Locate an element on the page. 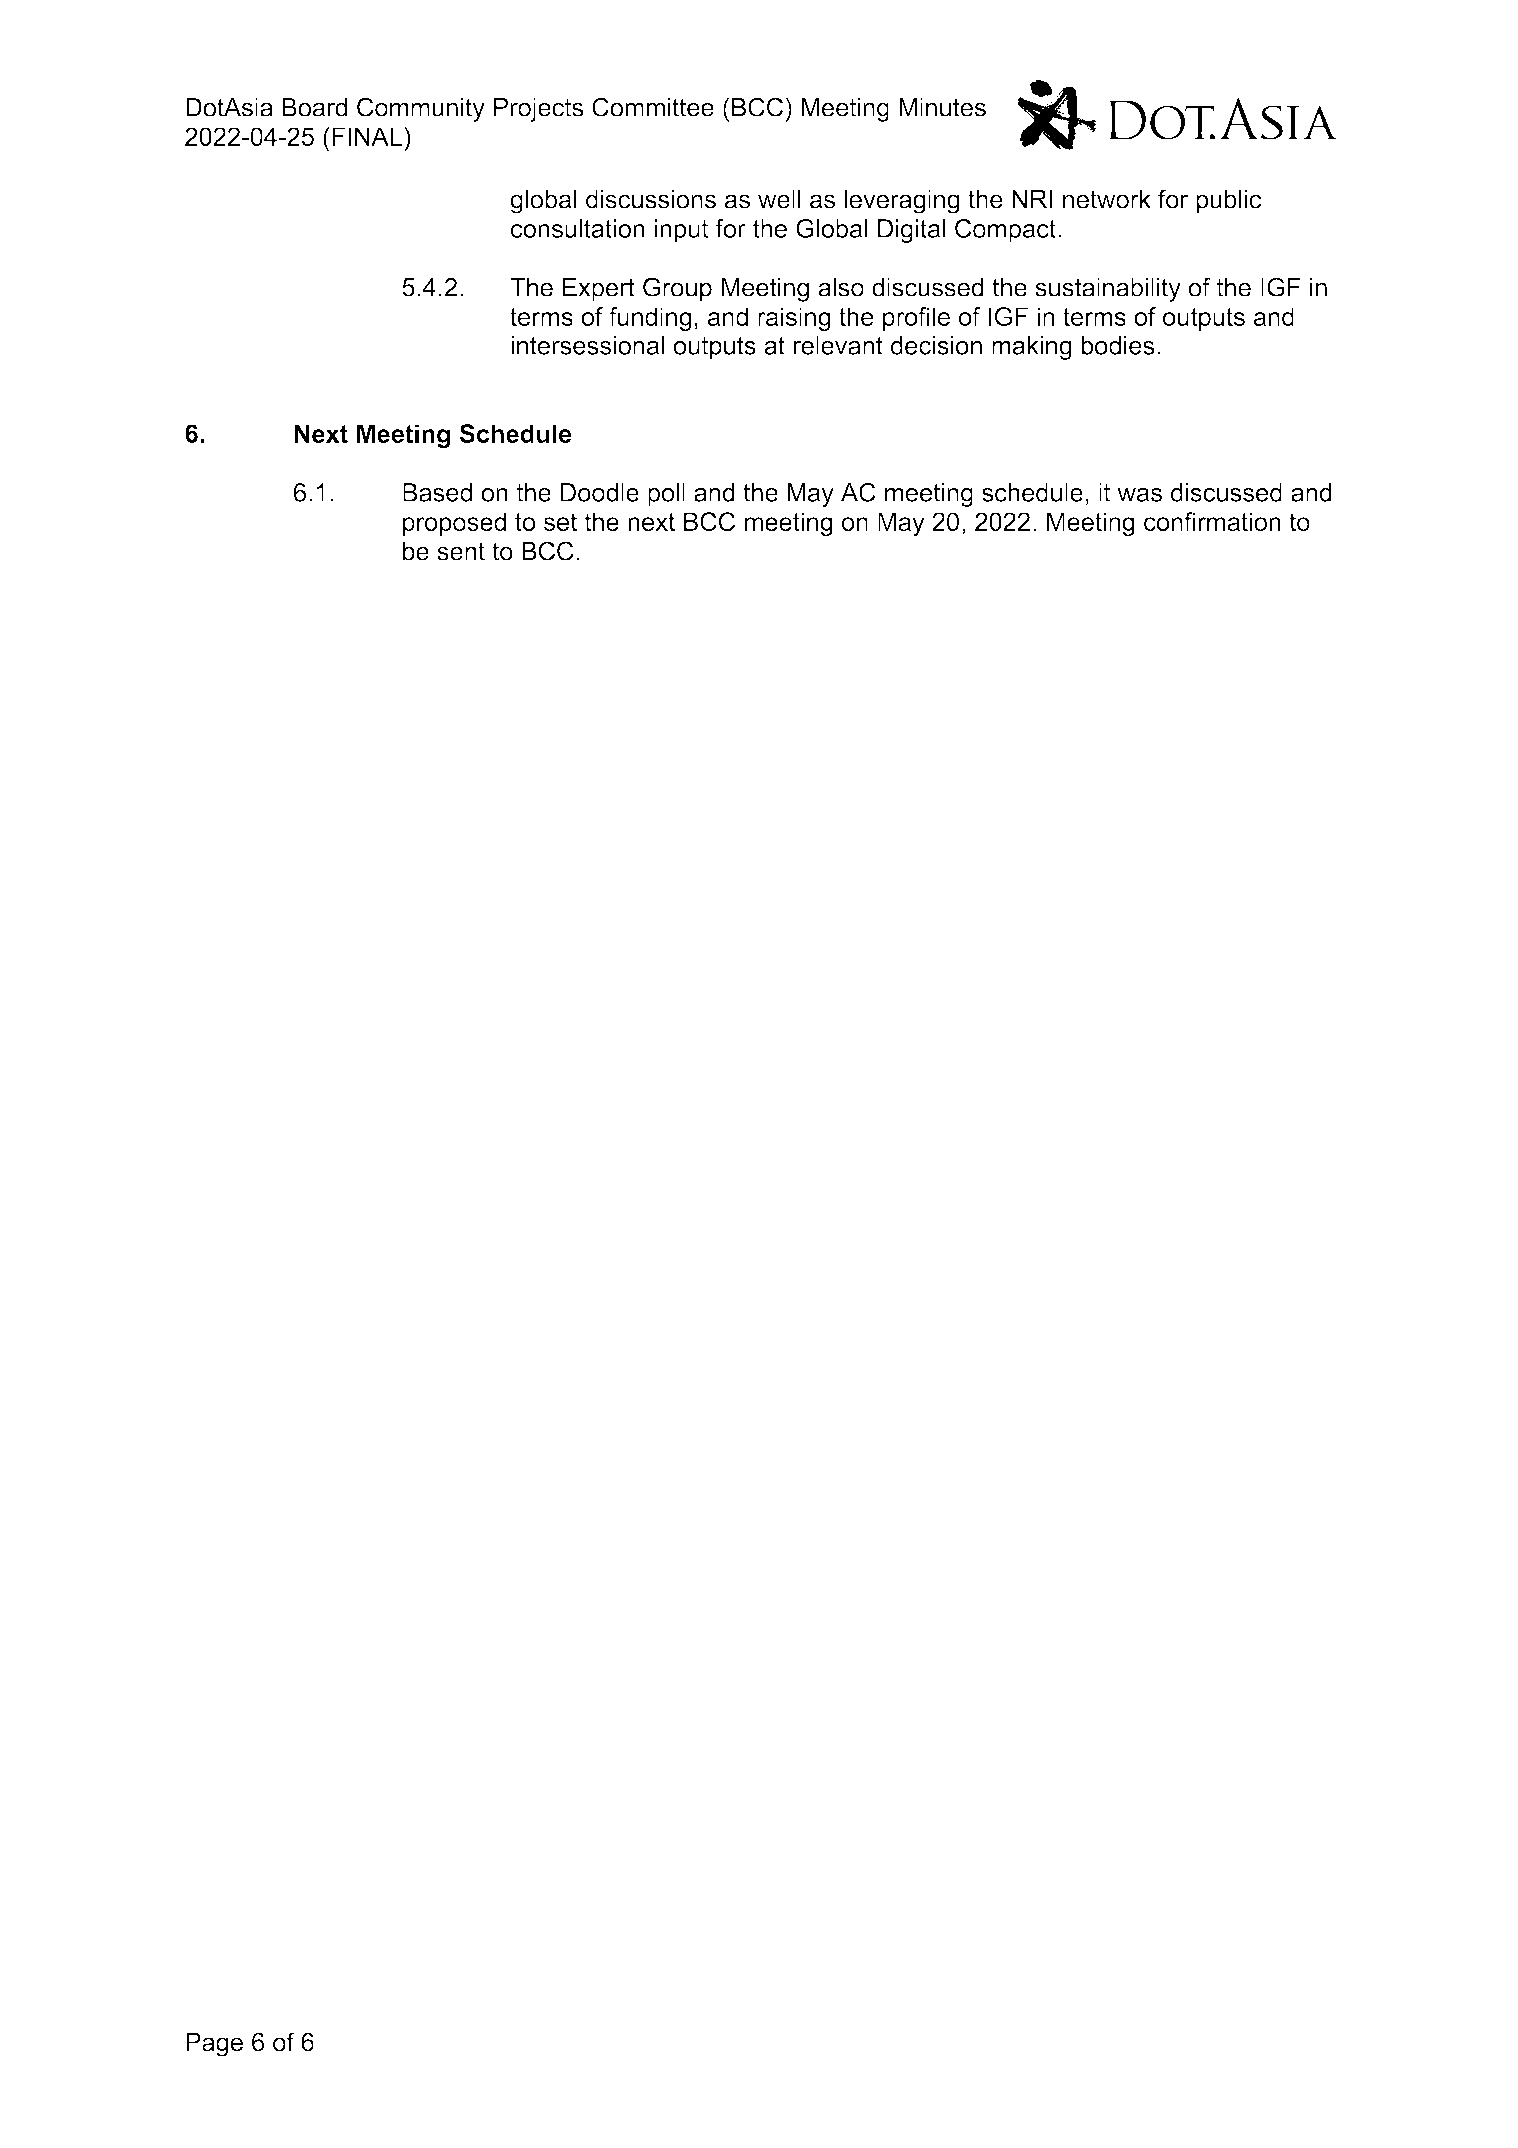 This page has width=1518, height=2148. set is located at coordinates (560, 522).
